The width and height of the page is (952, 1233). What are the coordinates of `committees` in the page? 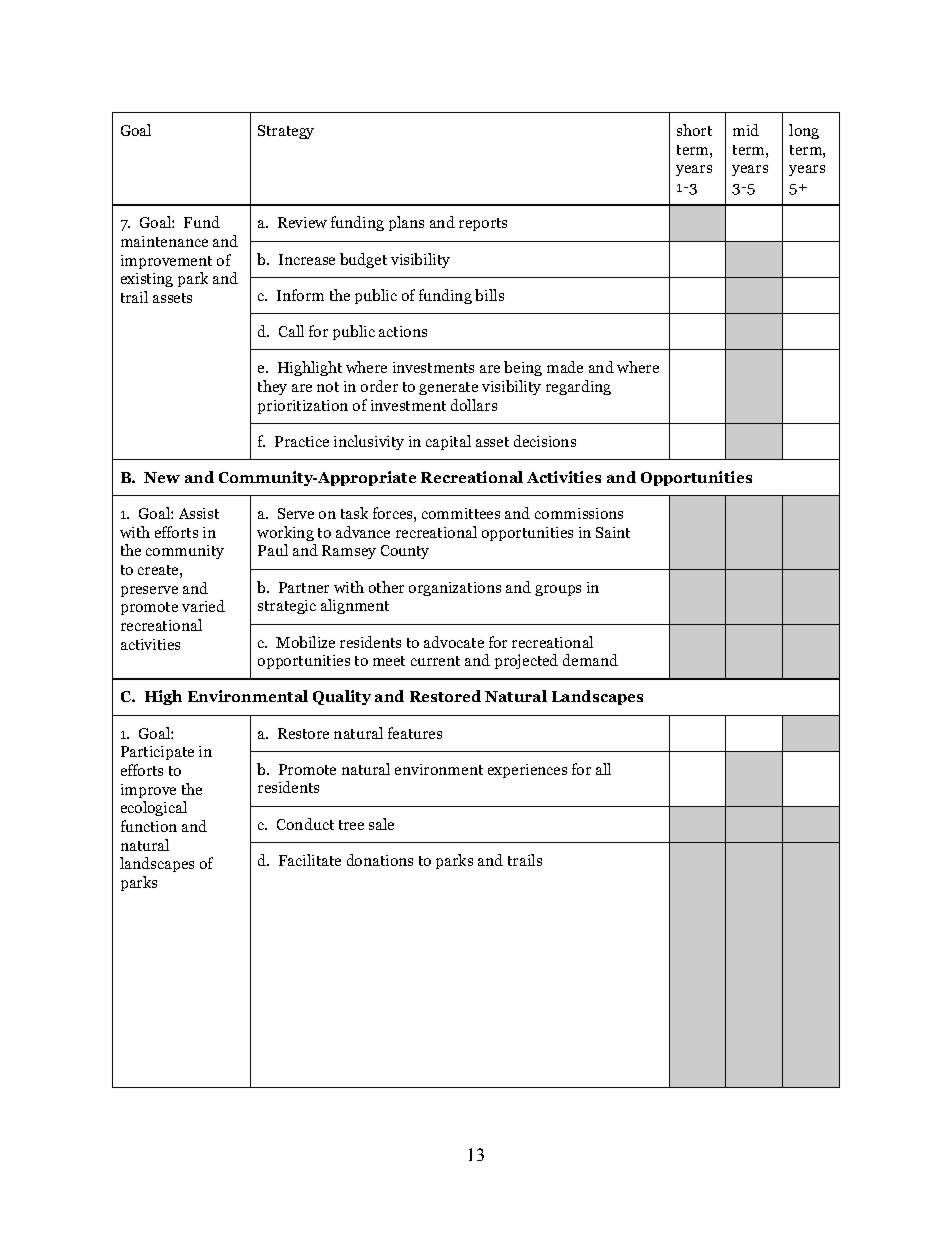 It's located at (461, 513).
